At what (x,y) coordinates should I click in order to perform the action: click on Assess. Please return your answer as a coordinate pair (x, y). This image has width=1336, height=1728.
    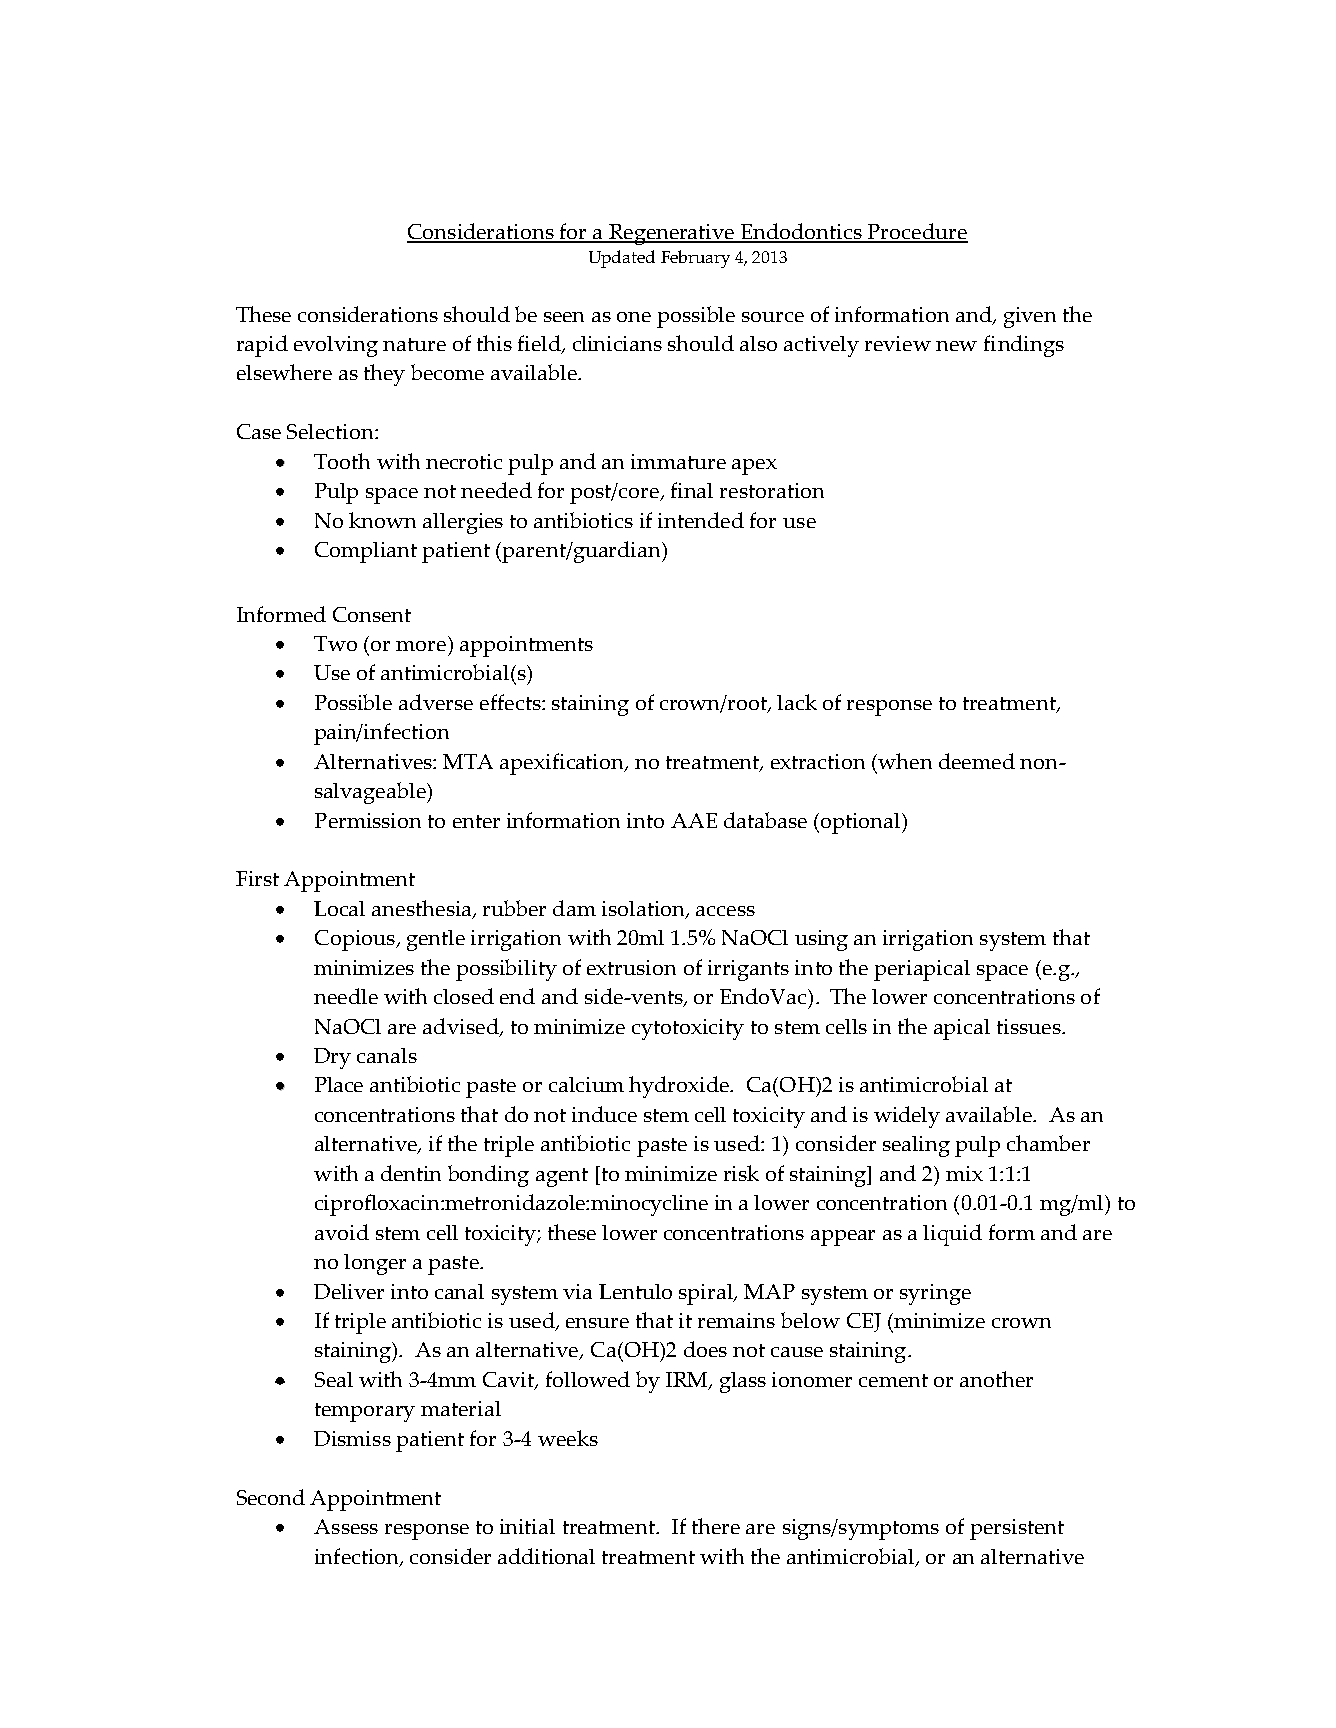
    Looking at the image, I should click on (346, 1526).
